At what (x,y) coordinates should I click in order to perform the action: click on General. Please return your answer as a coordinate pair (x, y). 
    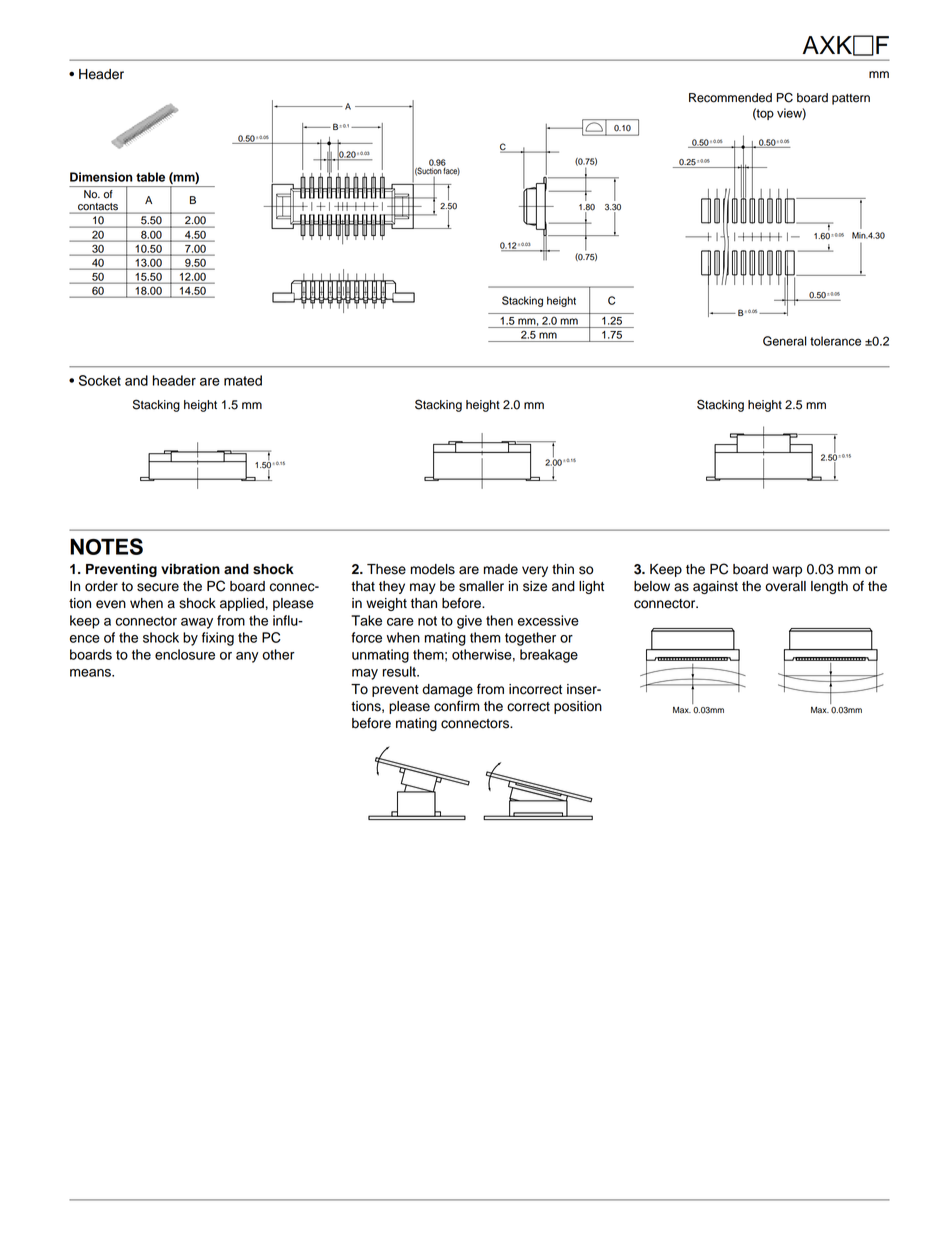
    Looking at the image, I should click on (785, 341).
